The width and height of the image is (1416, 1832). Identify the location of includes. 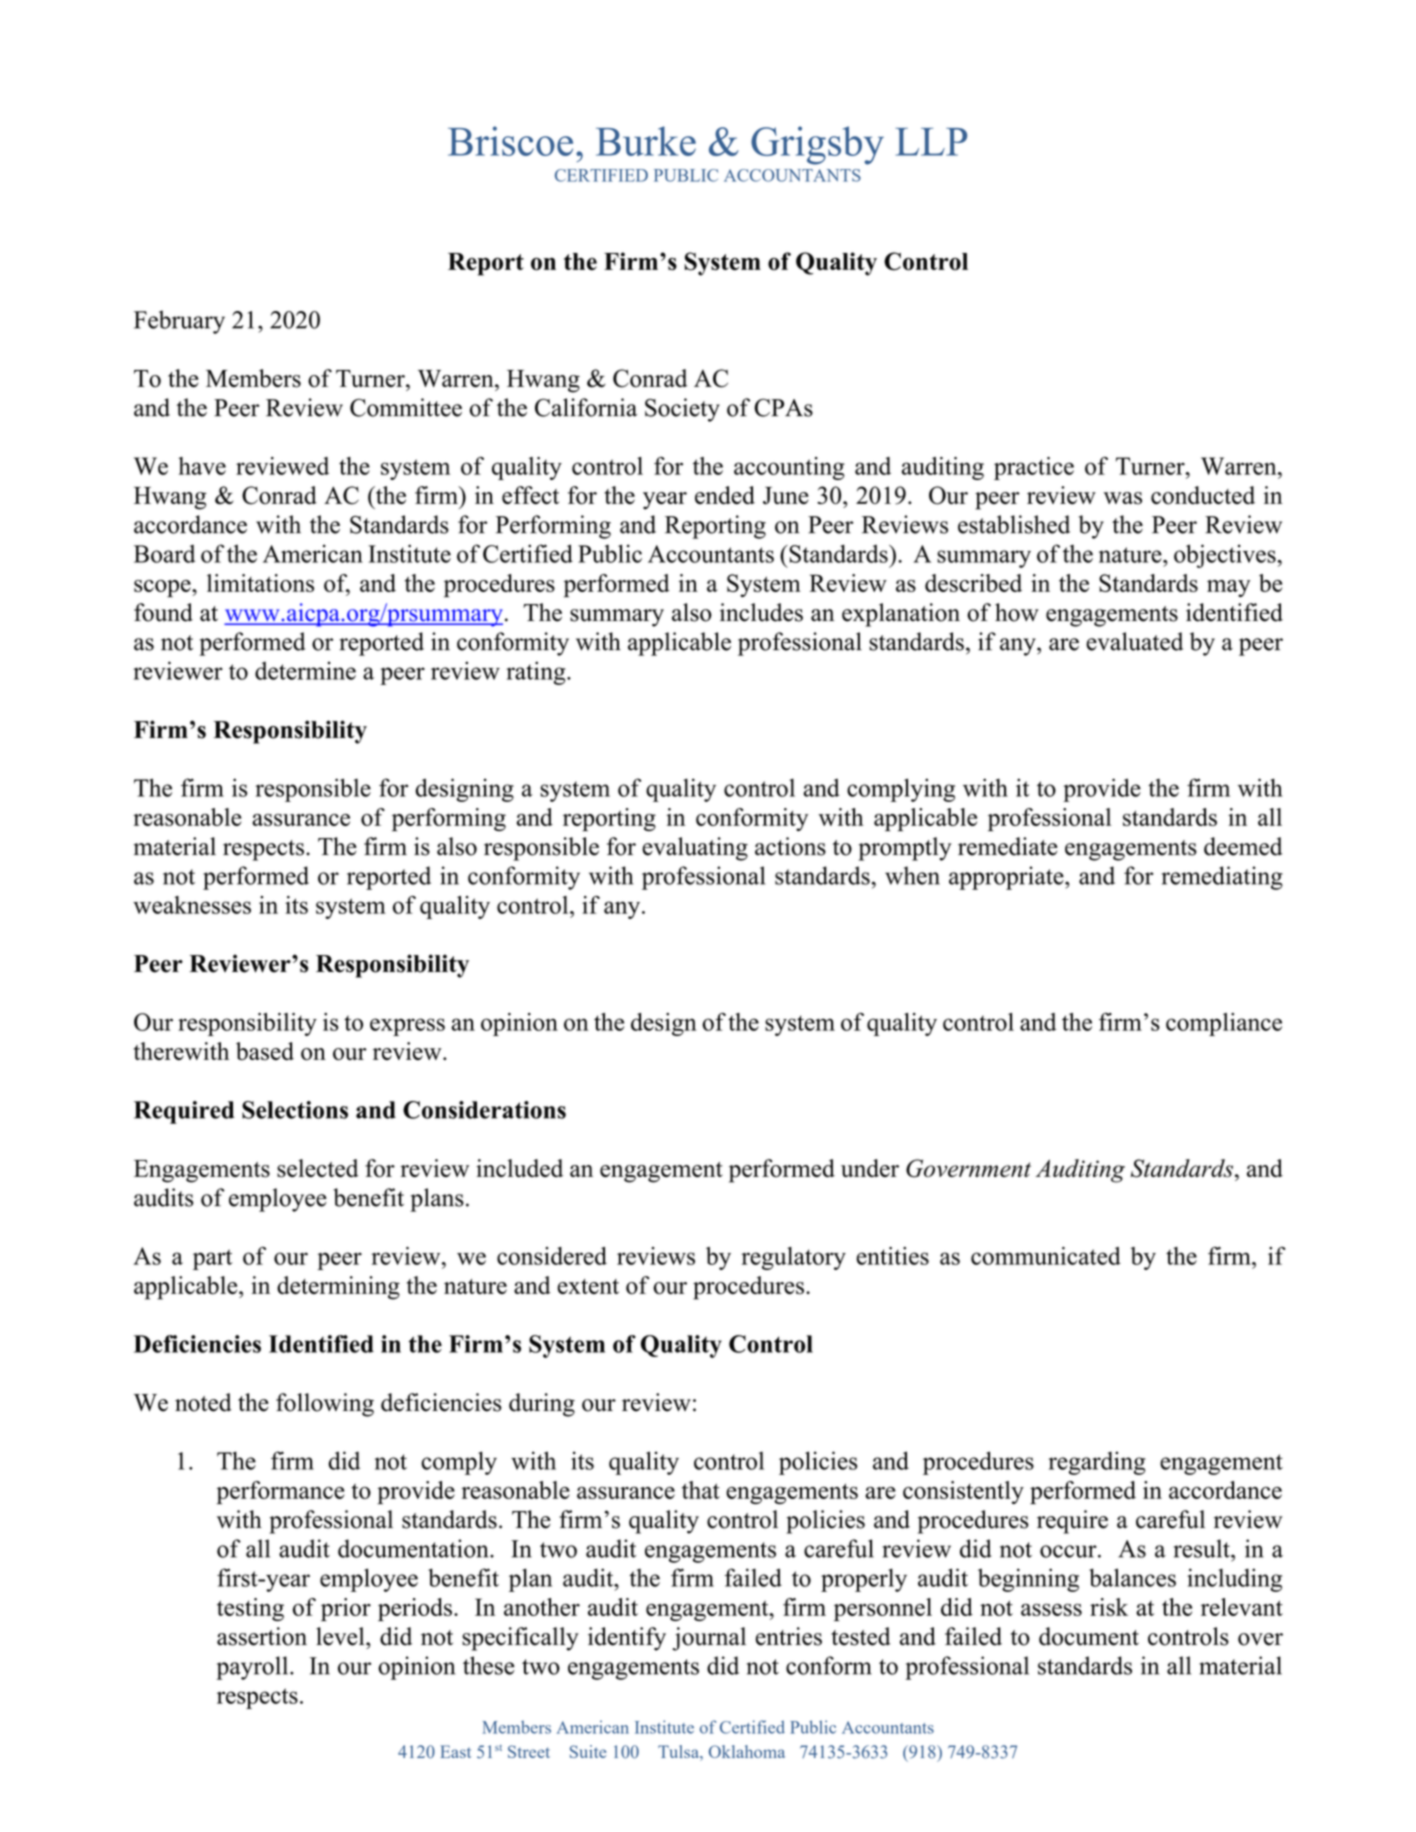
(761, 612).
